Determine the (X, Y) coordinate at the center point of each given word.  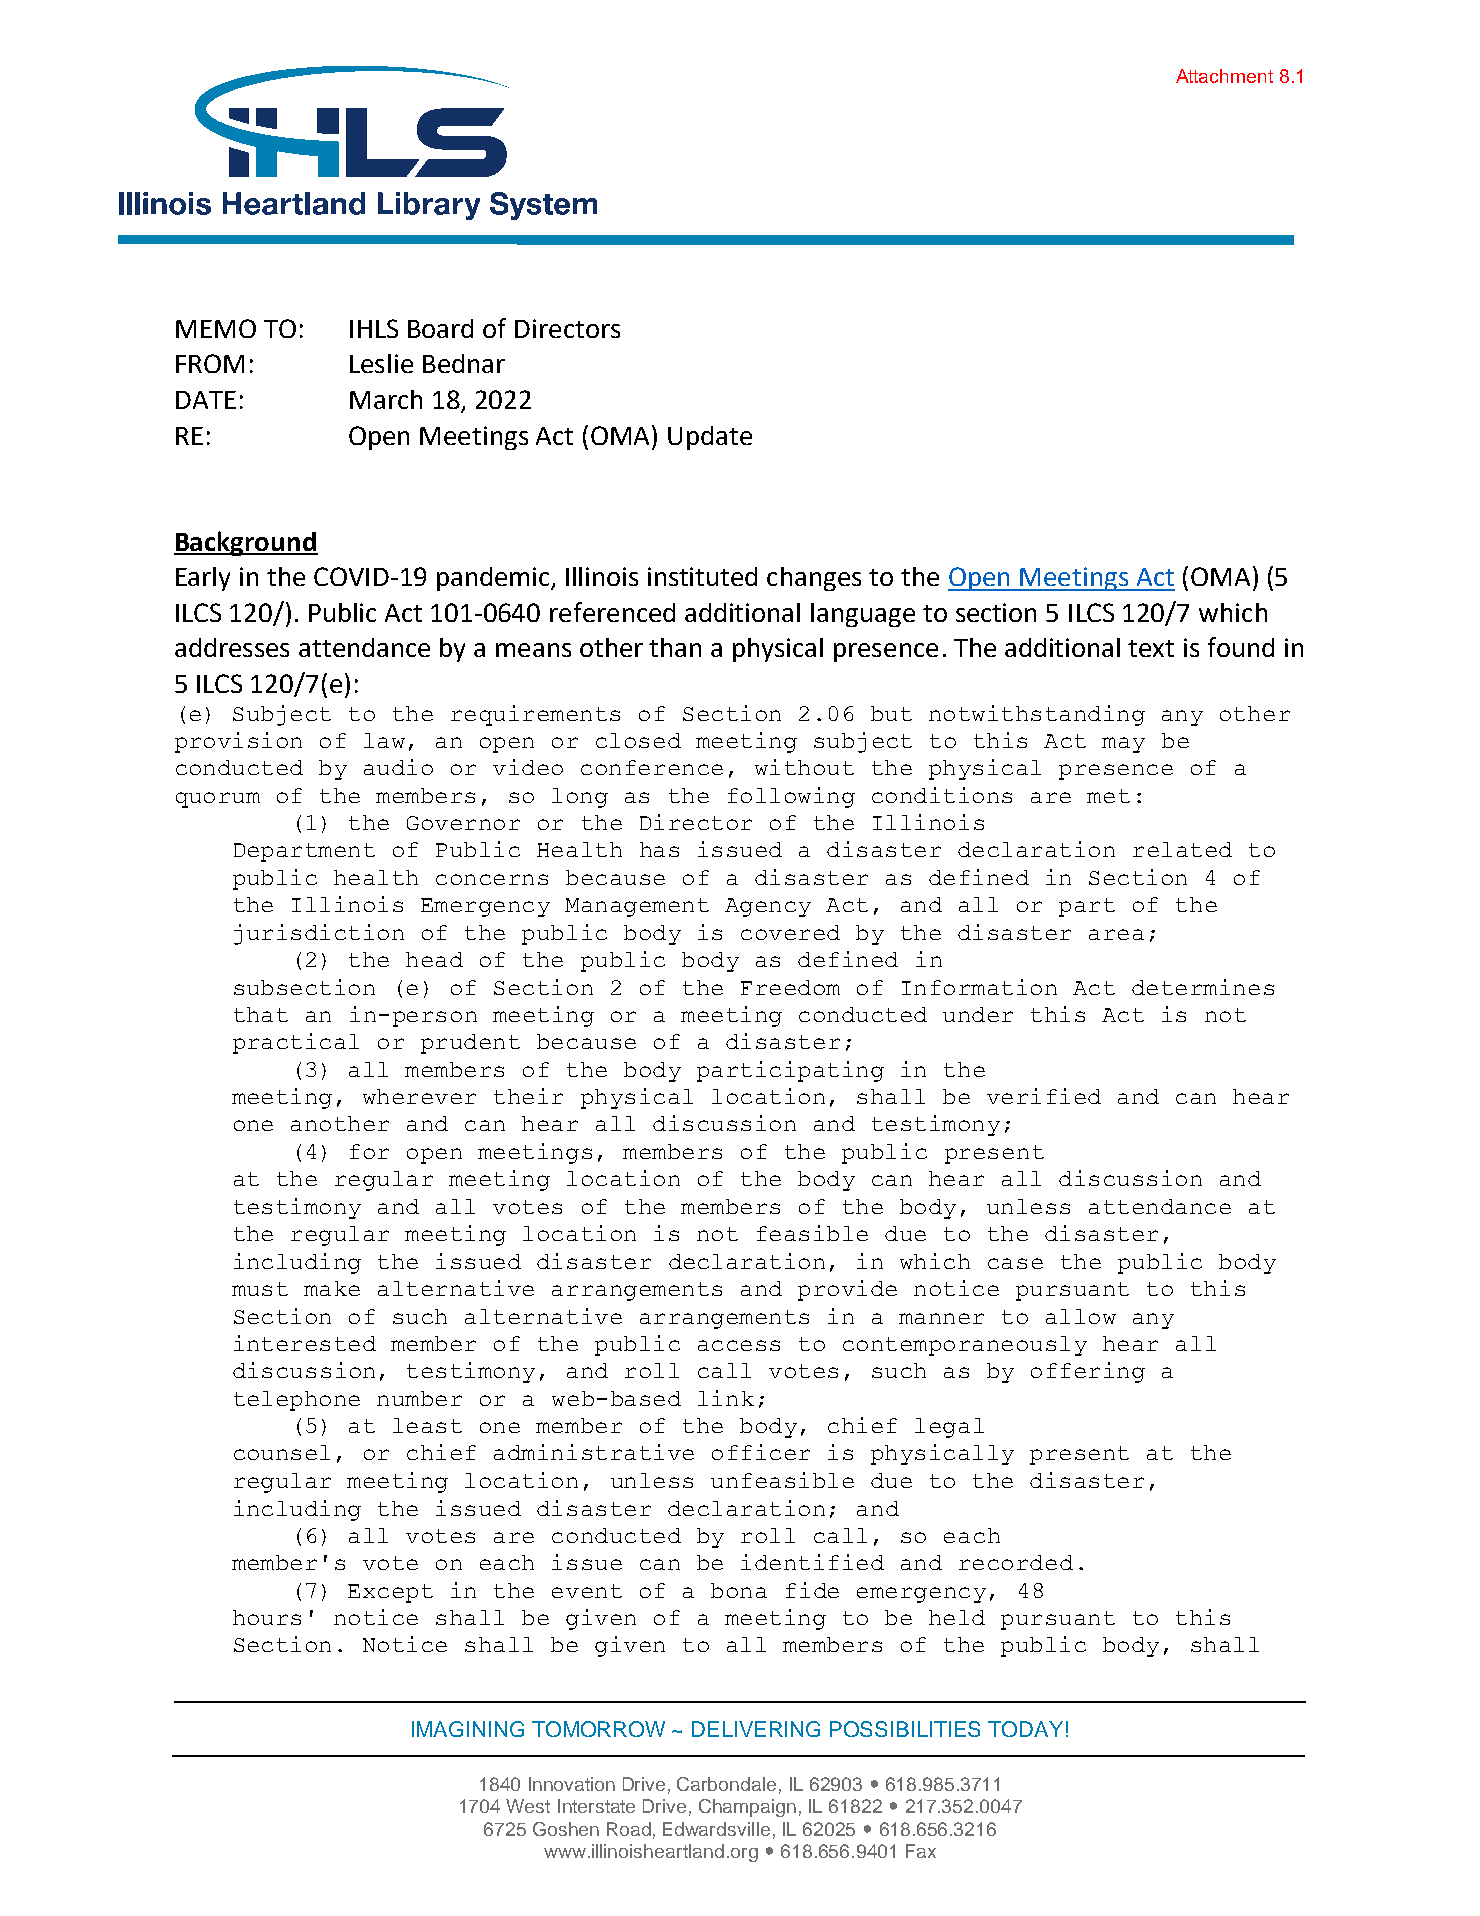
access (739, 1345)
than (675, 647)
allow (1081, 1316)
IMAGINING (468, 1729)
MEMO (216, 328)
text (1151, 648)
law (384, 740)
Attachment (1224, 76)
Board (440, 328)
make (332, 1288)
